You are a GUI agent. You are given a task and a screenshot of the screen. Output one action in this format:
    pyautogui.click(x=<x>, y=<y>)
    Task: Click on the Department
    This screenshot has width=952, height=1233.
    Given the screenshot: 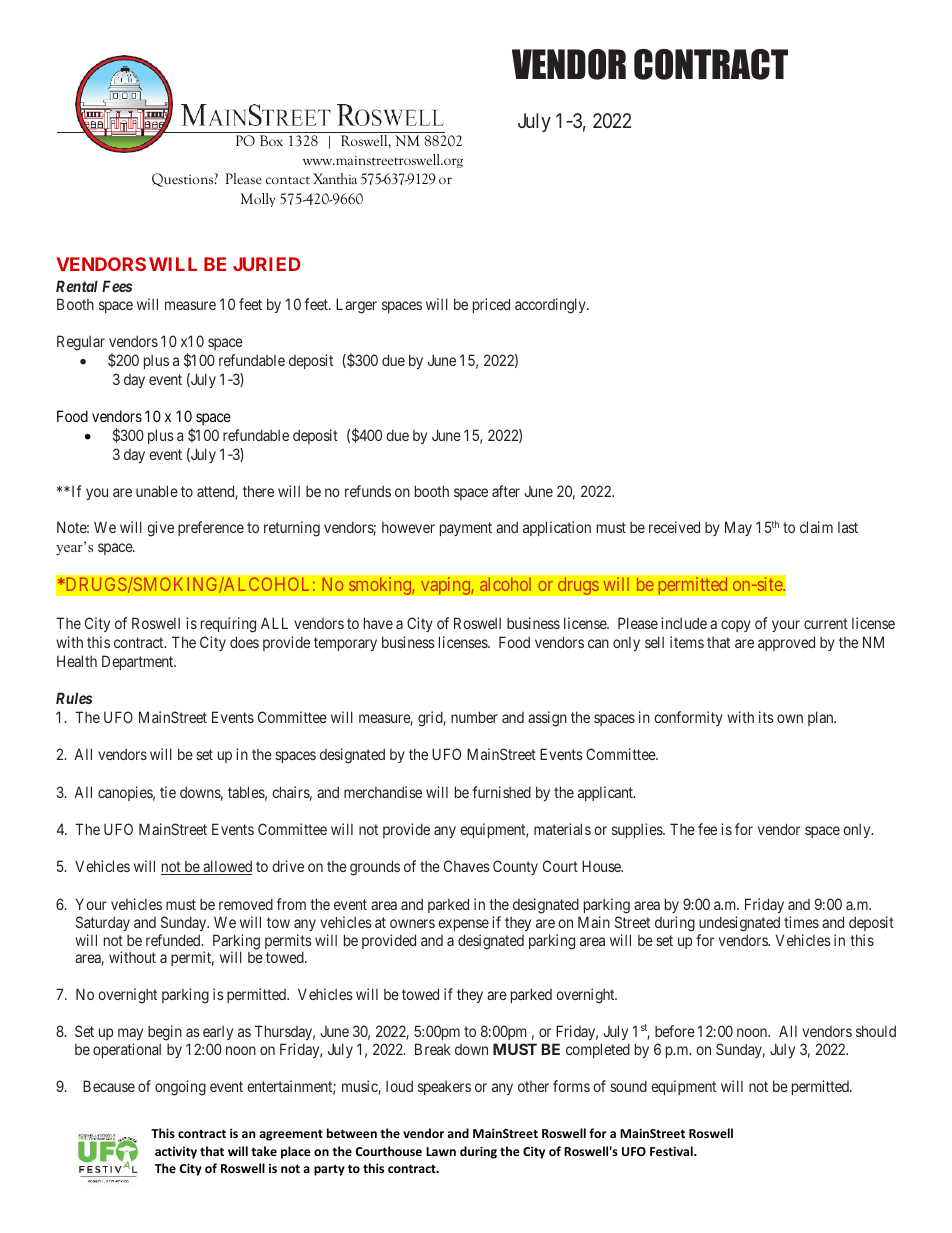 What is the action you would take?
    pyautogui.click(x=139, y=662)
